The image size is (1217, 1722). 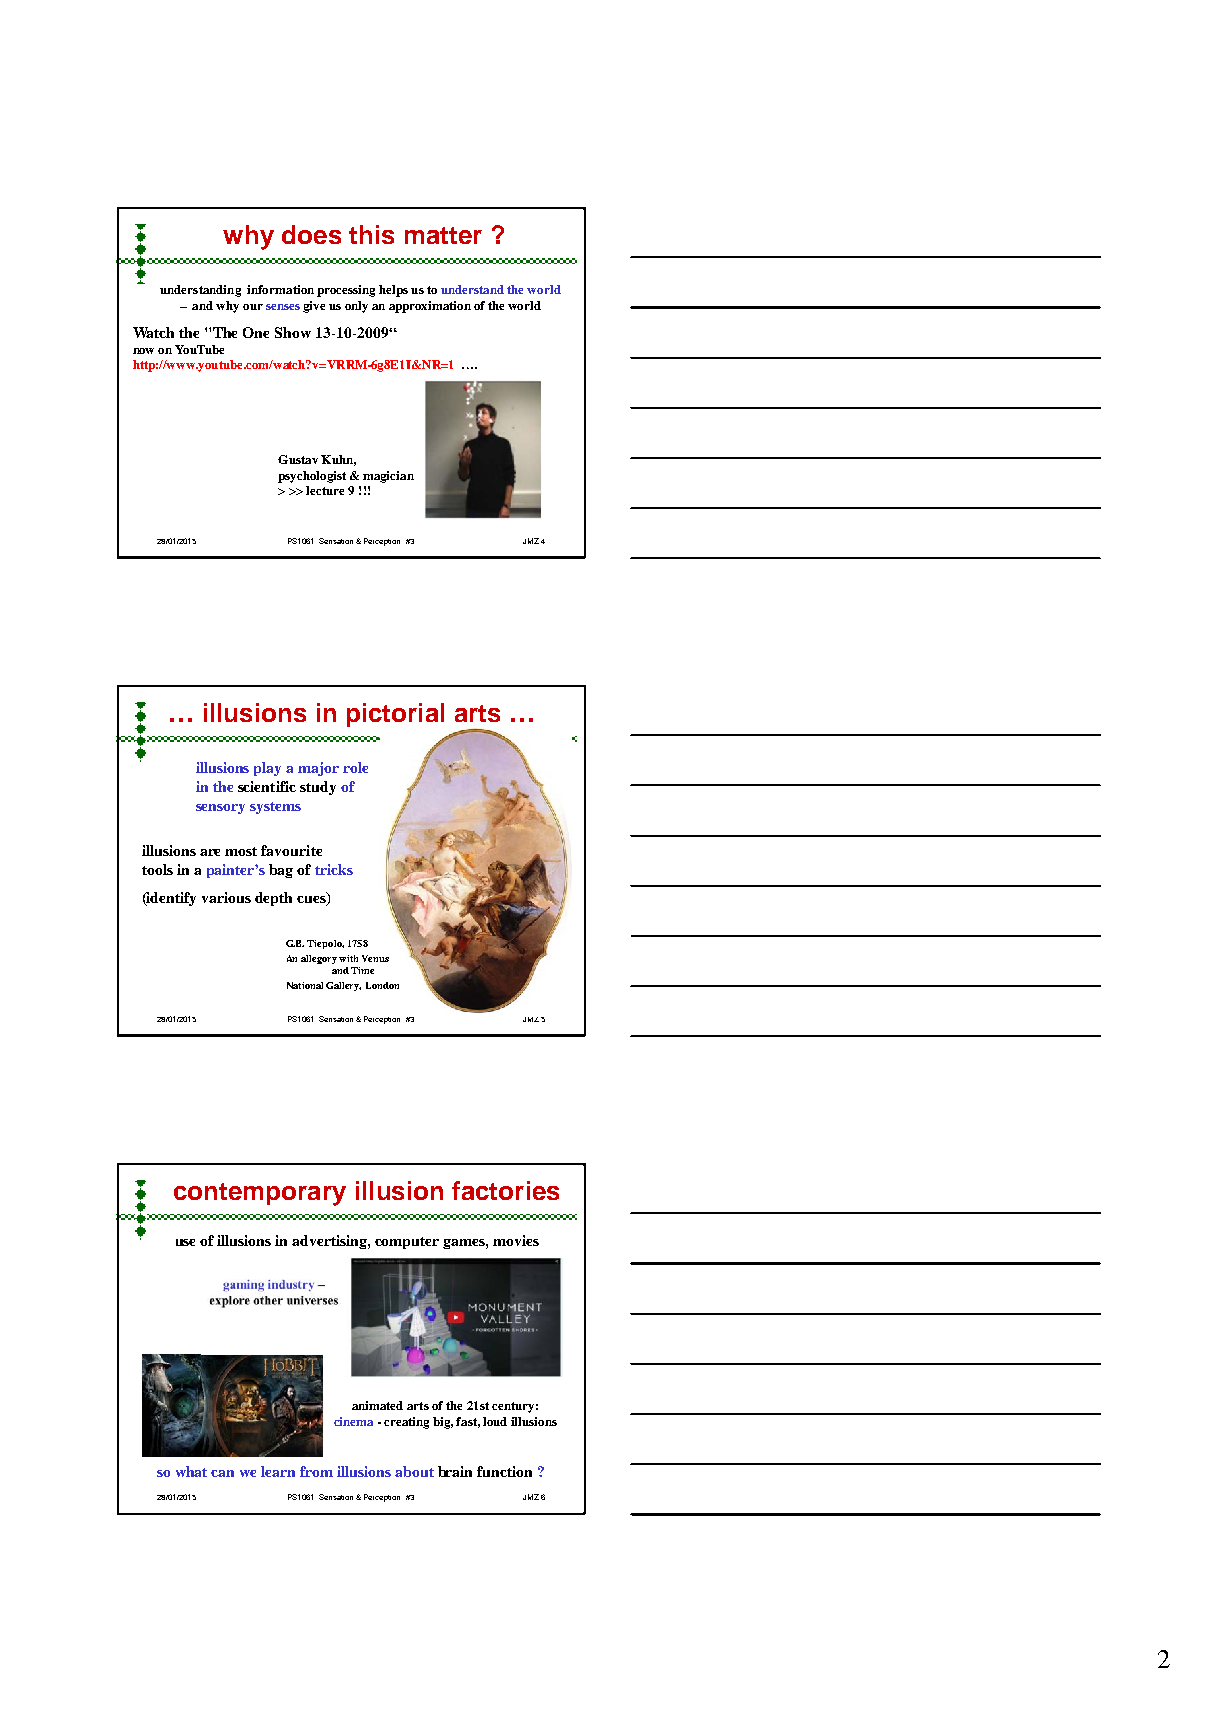 What do you see at coordinates (143, 351) in the document?
I see `now` at bounding box center [143, 351].
